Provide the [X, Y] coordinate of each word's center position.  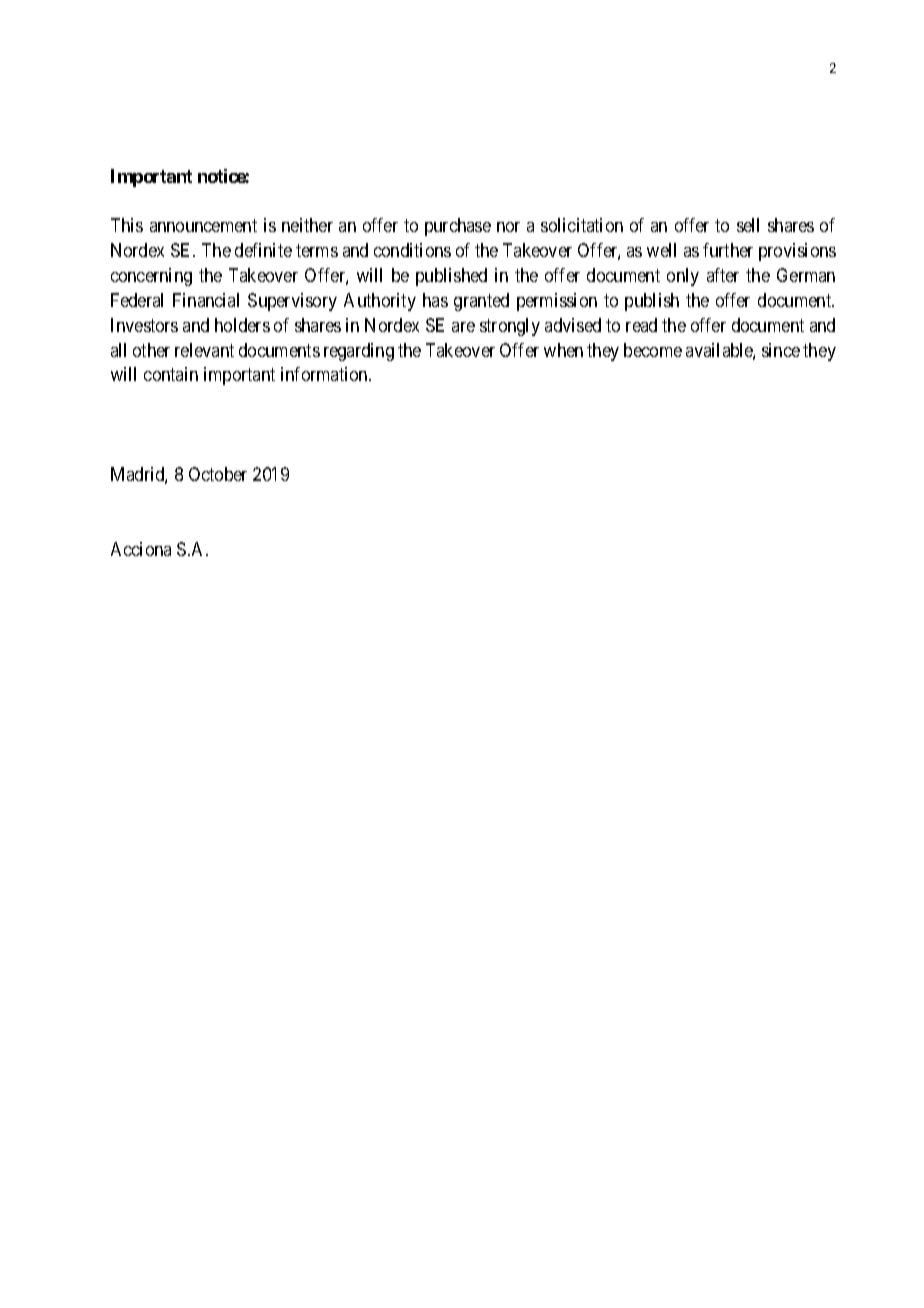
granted [481, 302]
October [218, 474]
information [325, 374]
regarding [359, 352]
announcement [203, 226]
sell [748, 225]
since [781, 350]
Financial [206, 300]
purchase [458, 227]
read [641, 325]
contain [171, 374]
